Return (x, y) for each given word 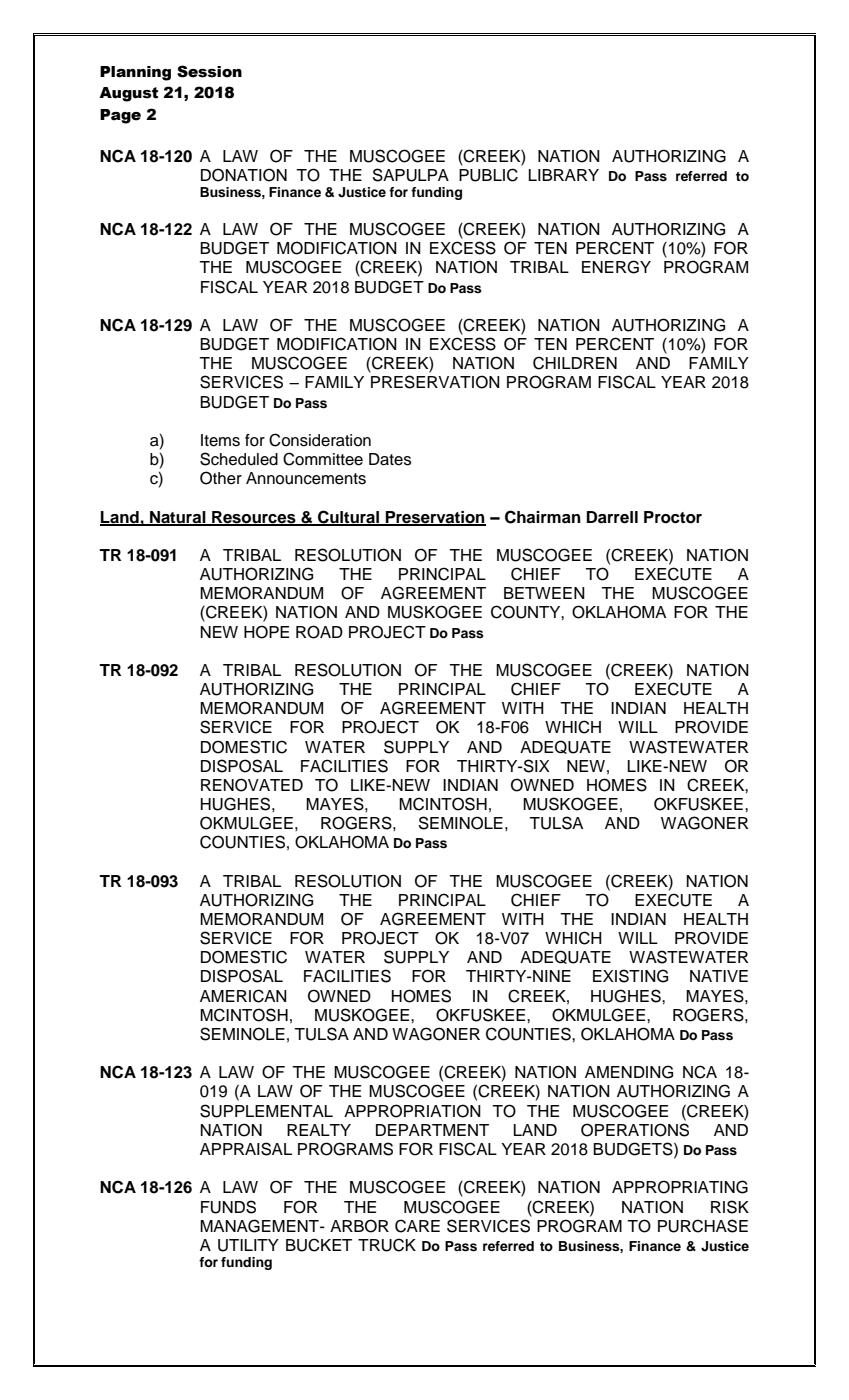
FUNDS (228, 1207)
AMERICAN (243, 996)
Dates (390, 459)
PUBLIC (488, 175)
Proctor (673, 517)
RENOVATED (252, 785)
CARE (417, 1226)
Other (221, 478)
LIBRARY (564, 175)
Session (209, 71)
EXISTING (630, 976)
